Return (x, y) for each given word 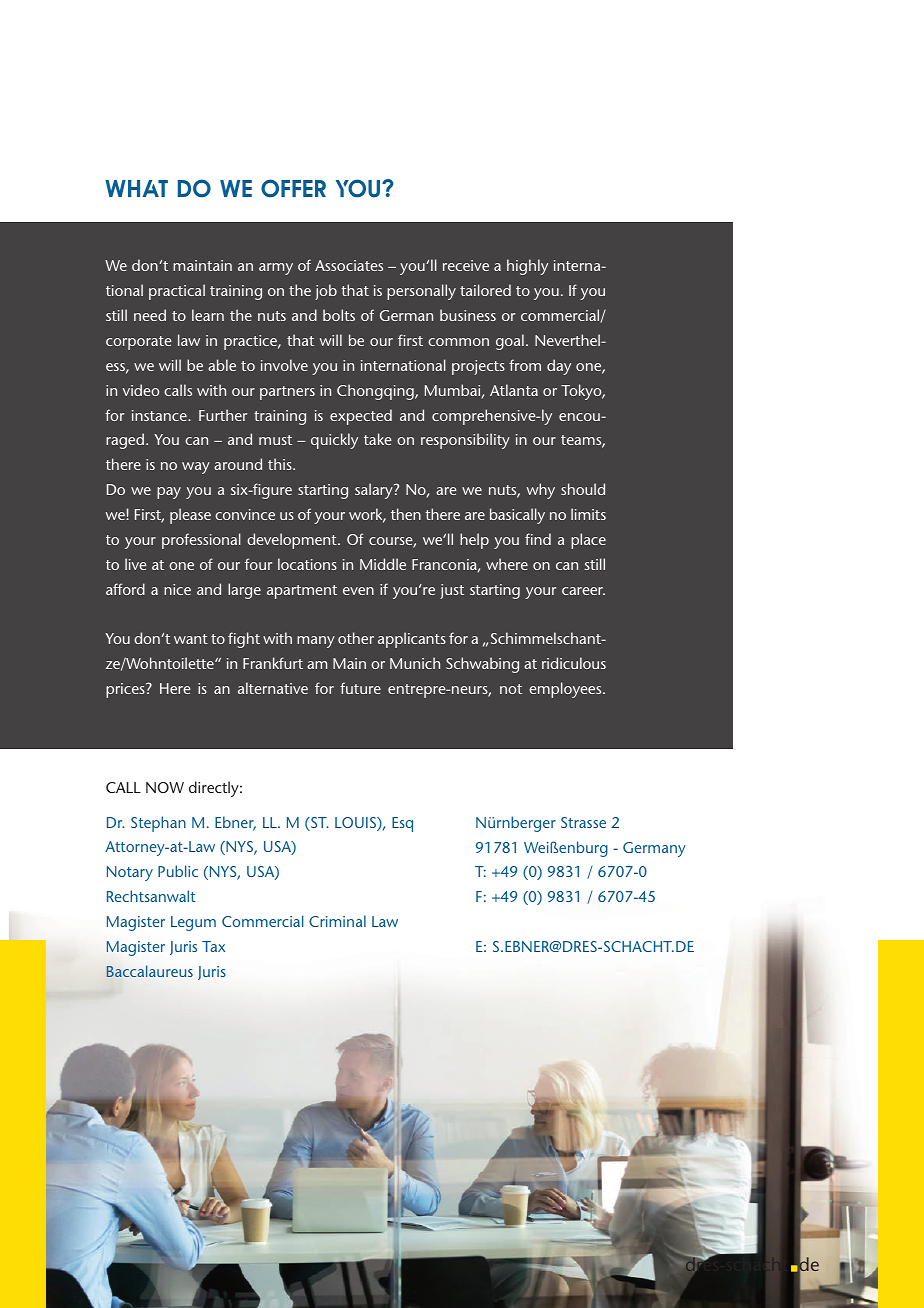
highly (527, 267)
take (377, 439)
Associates (349, 265)
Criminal (337, 921)
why (541, 491)
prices (126, 690)
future (360, 688)
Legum (193, 923)
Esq (402, 824)
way (196, 468)
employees (566, 690)
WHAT (136, 188)
